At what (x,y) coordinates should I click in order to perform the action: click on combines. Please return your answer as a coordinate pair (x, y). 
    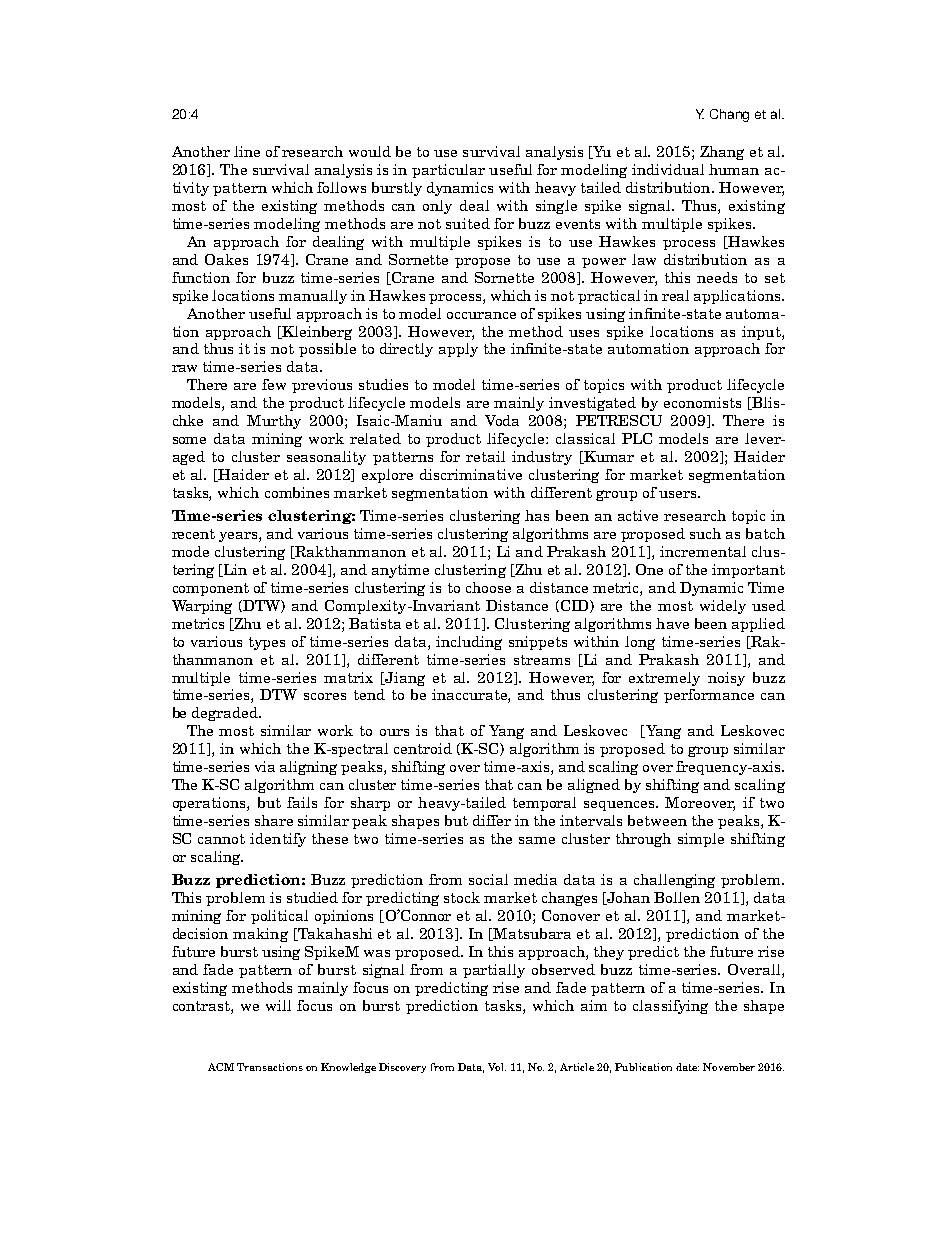
    Looking at the image, I should click on (297, 492).
